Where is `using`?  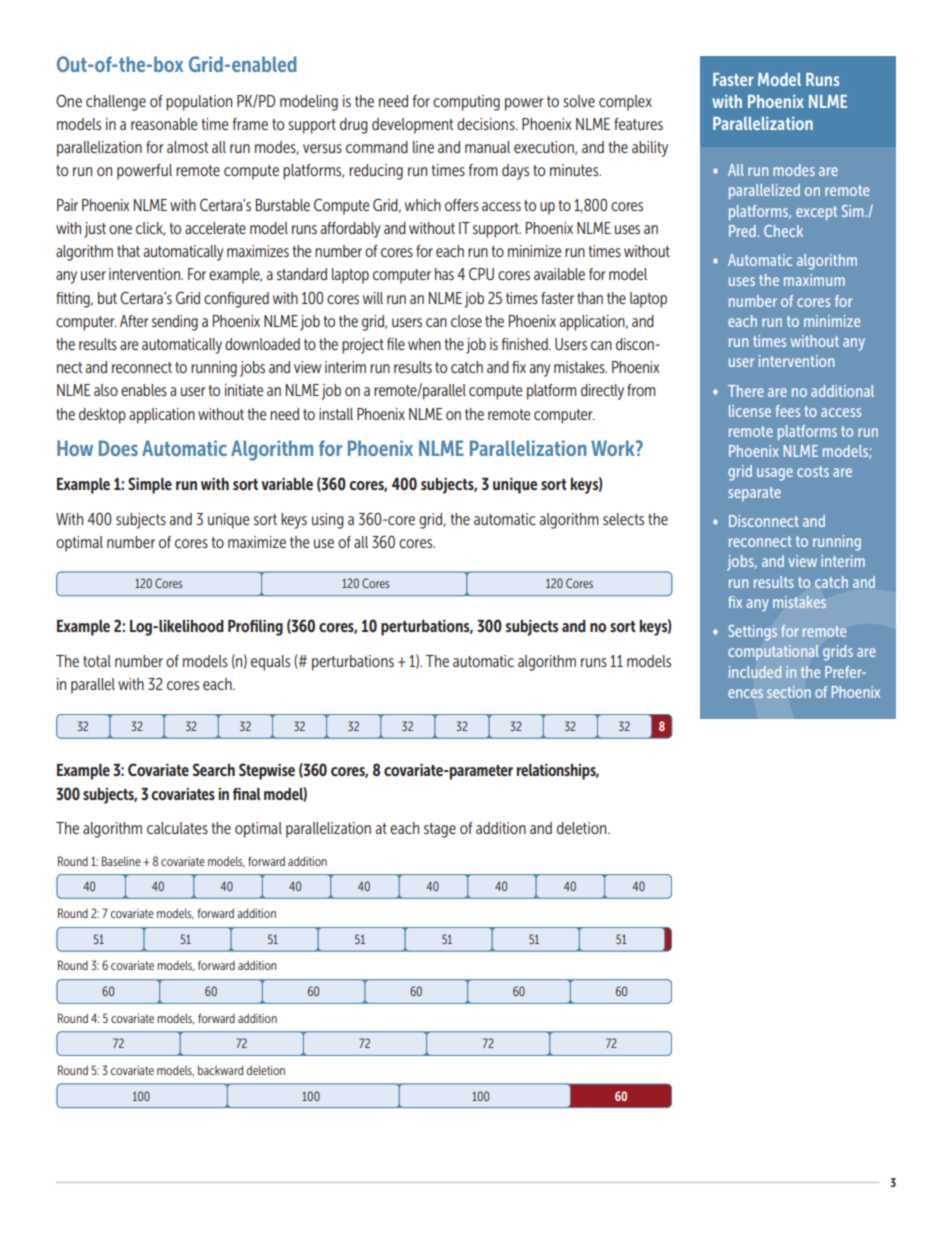 using is located at coordinates (328, 521).
